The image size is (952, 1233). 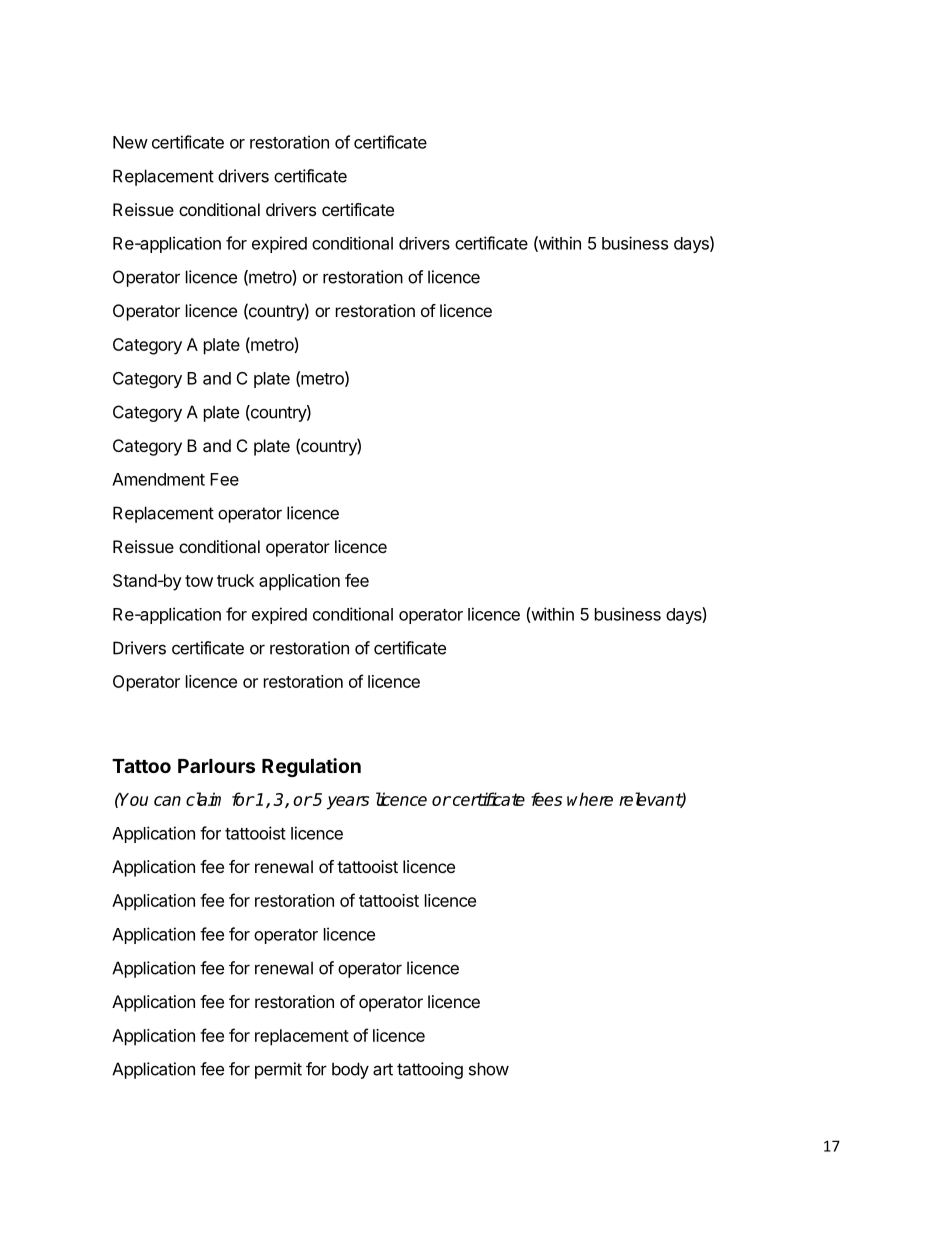 I want to click on truck, so click(x=235, y=580).
